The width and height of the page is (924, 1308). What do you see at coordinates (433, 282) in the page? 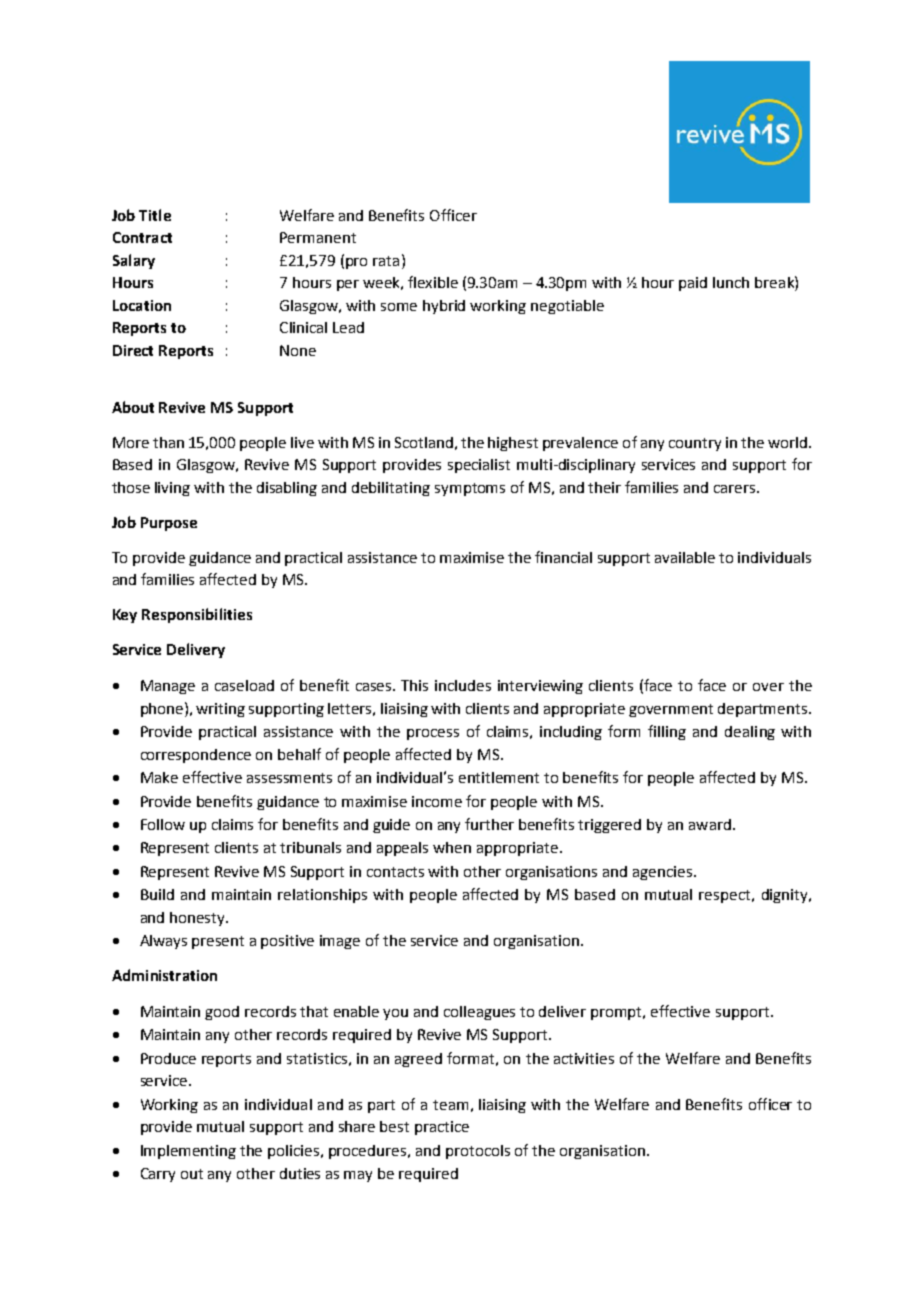
I see `flexible` at bounding box center [433, 282].
